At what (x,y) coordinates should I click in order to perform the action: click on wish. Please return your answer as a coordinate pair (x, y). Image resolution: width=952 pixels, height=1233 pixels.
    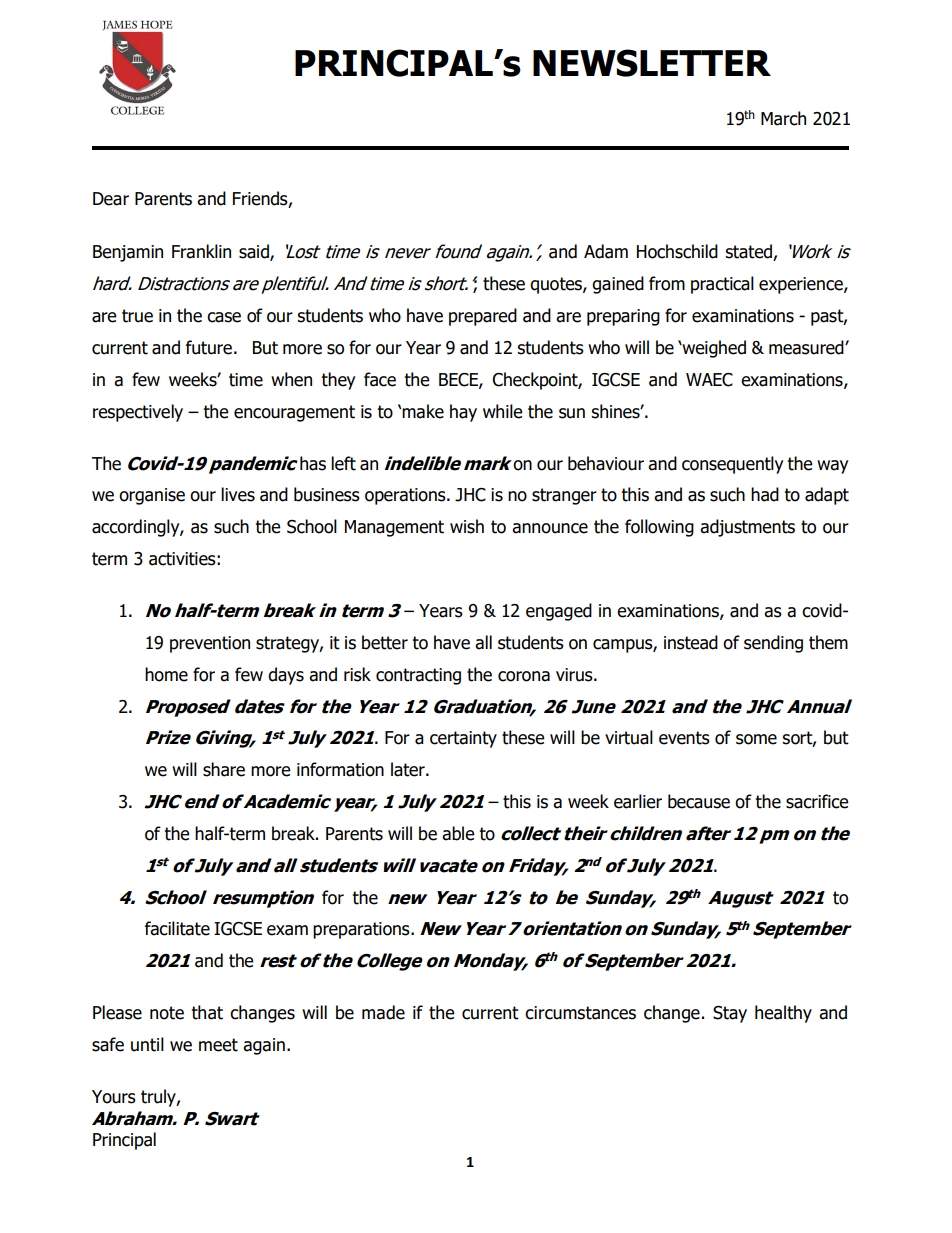
    Looking at the image, I should click on (467, 526).
